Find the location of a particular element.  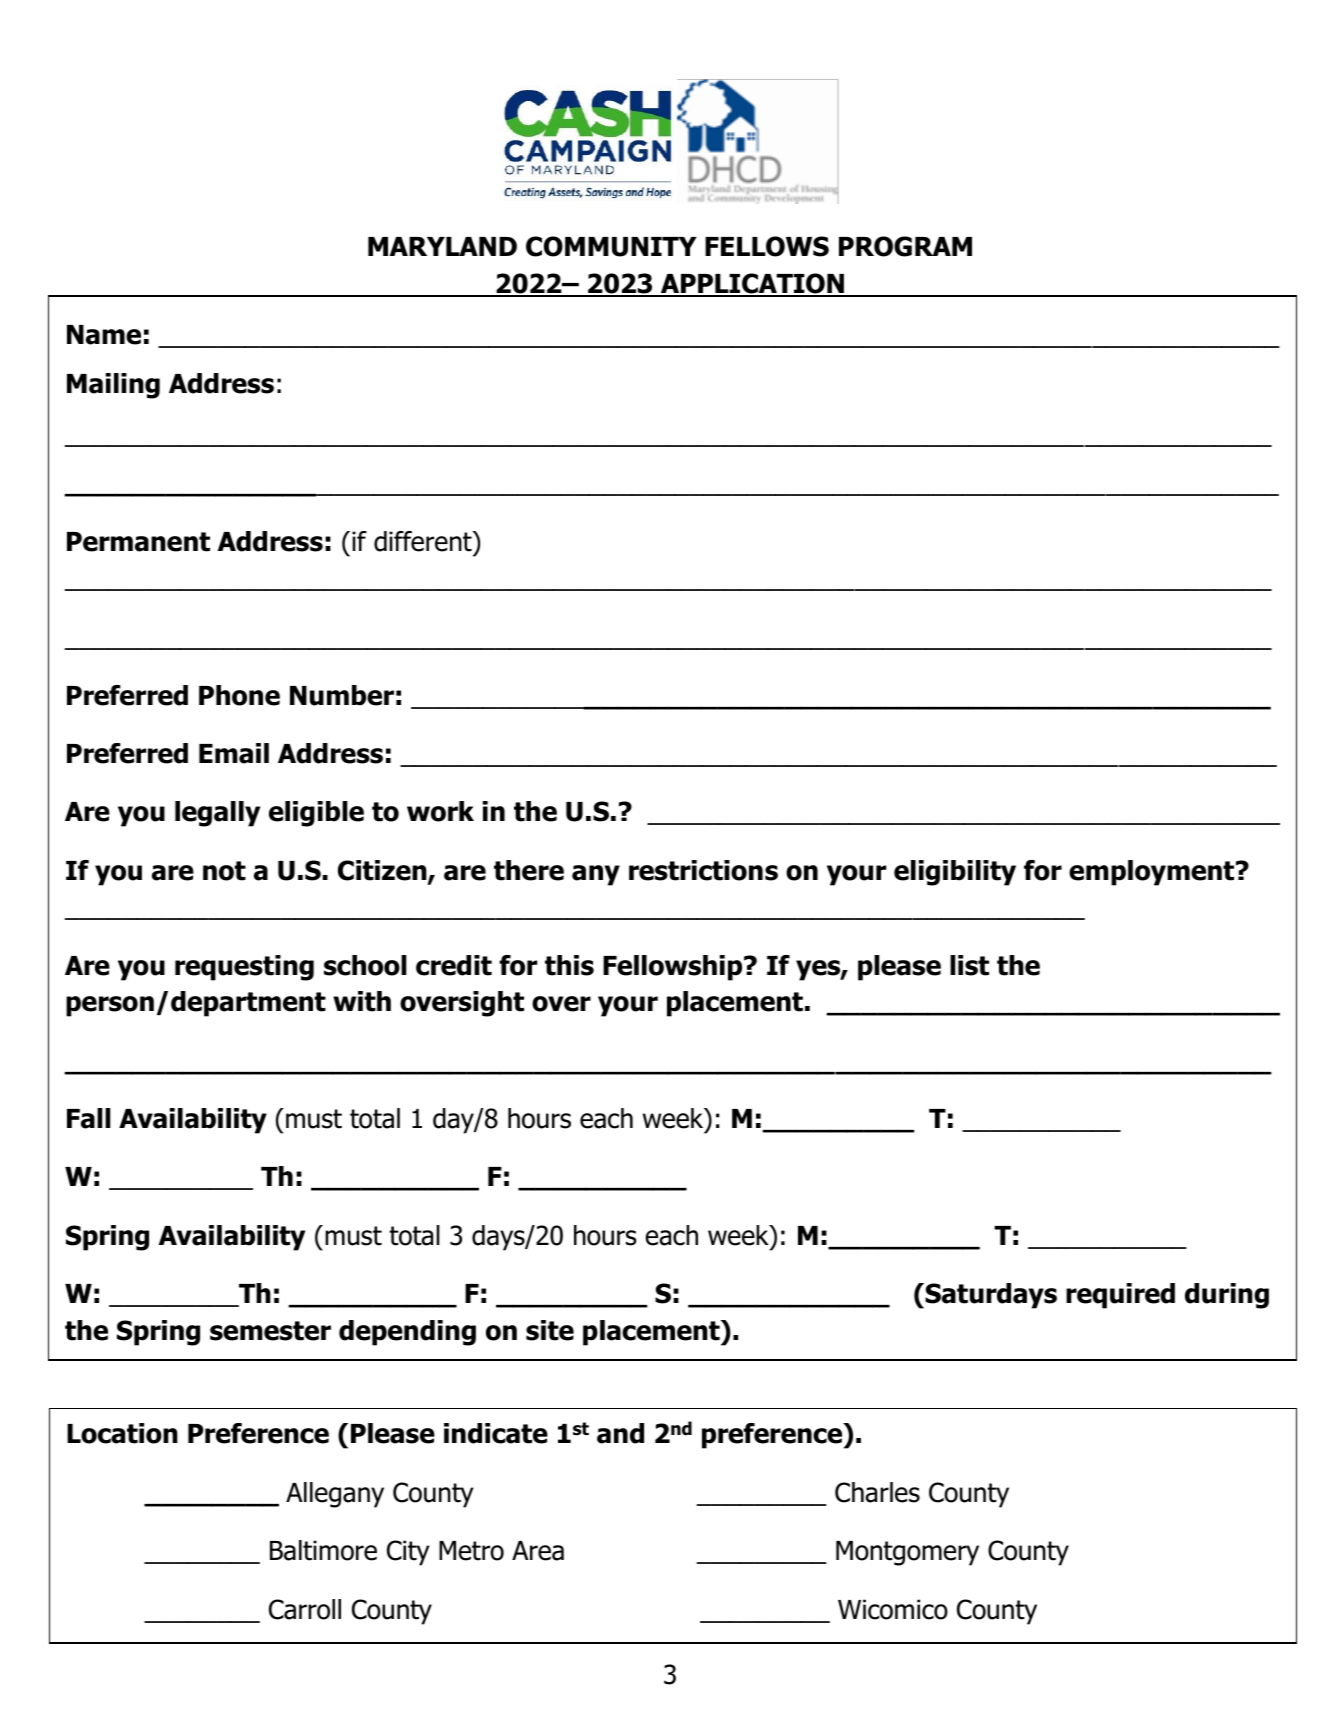

Baltimore is located at coordinates (323, 1550).
